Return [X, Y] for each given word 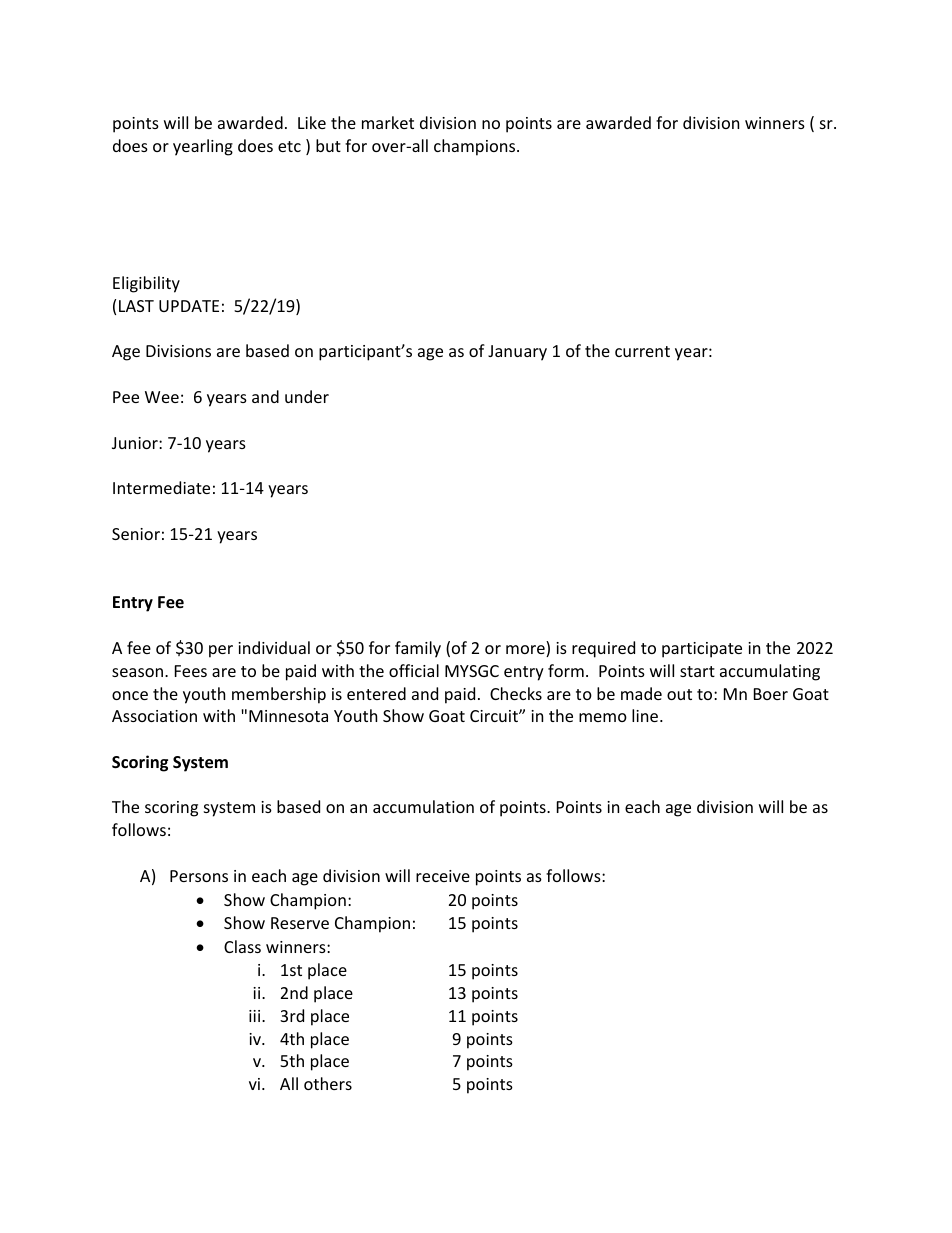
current [642, 351]
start [697, 671]
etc [289, 146]
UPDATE [189, 306]
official [414, 670]
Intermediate [161, 487]
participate [702, 650]
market [388, 122]
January [517, 353]
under [307, 396]
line [646, 715]
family [418, 649]
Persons [199, 876]
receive [443, 876]
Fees [191, 671]
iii [256, 1016]
